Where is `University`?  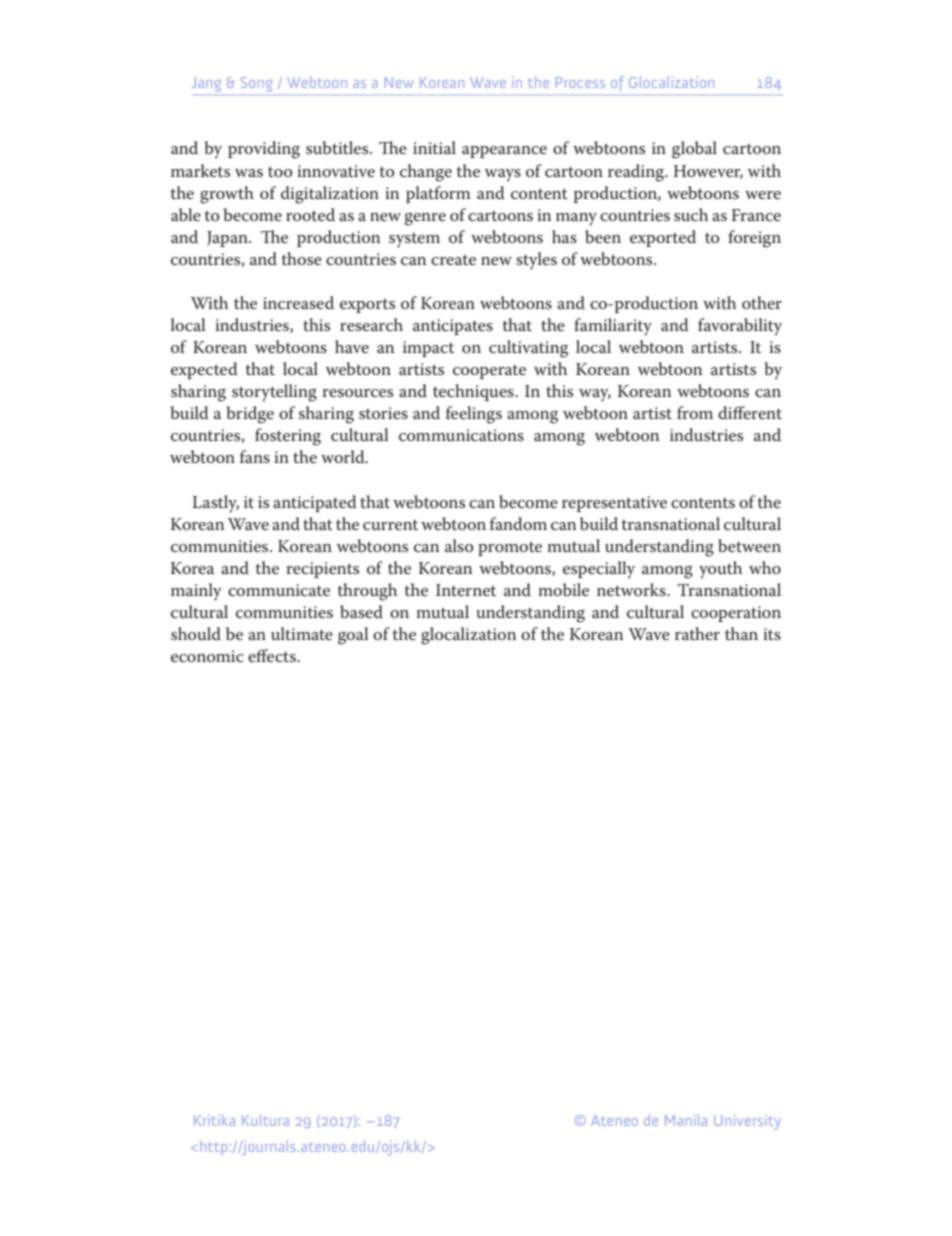 University is located at coordinates (747, 1122).
